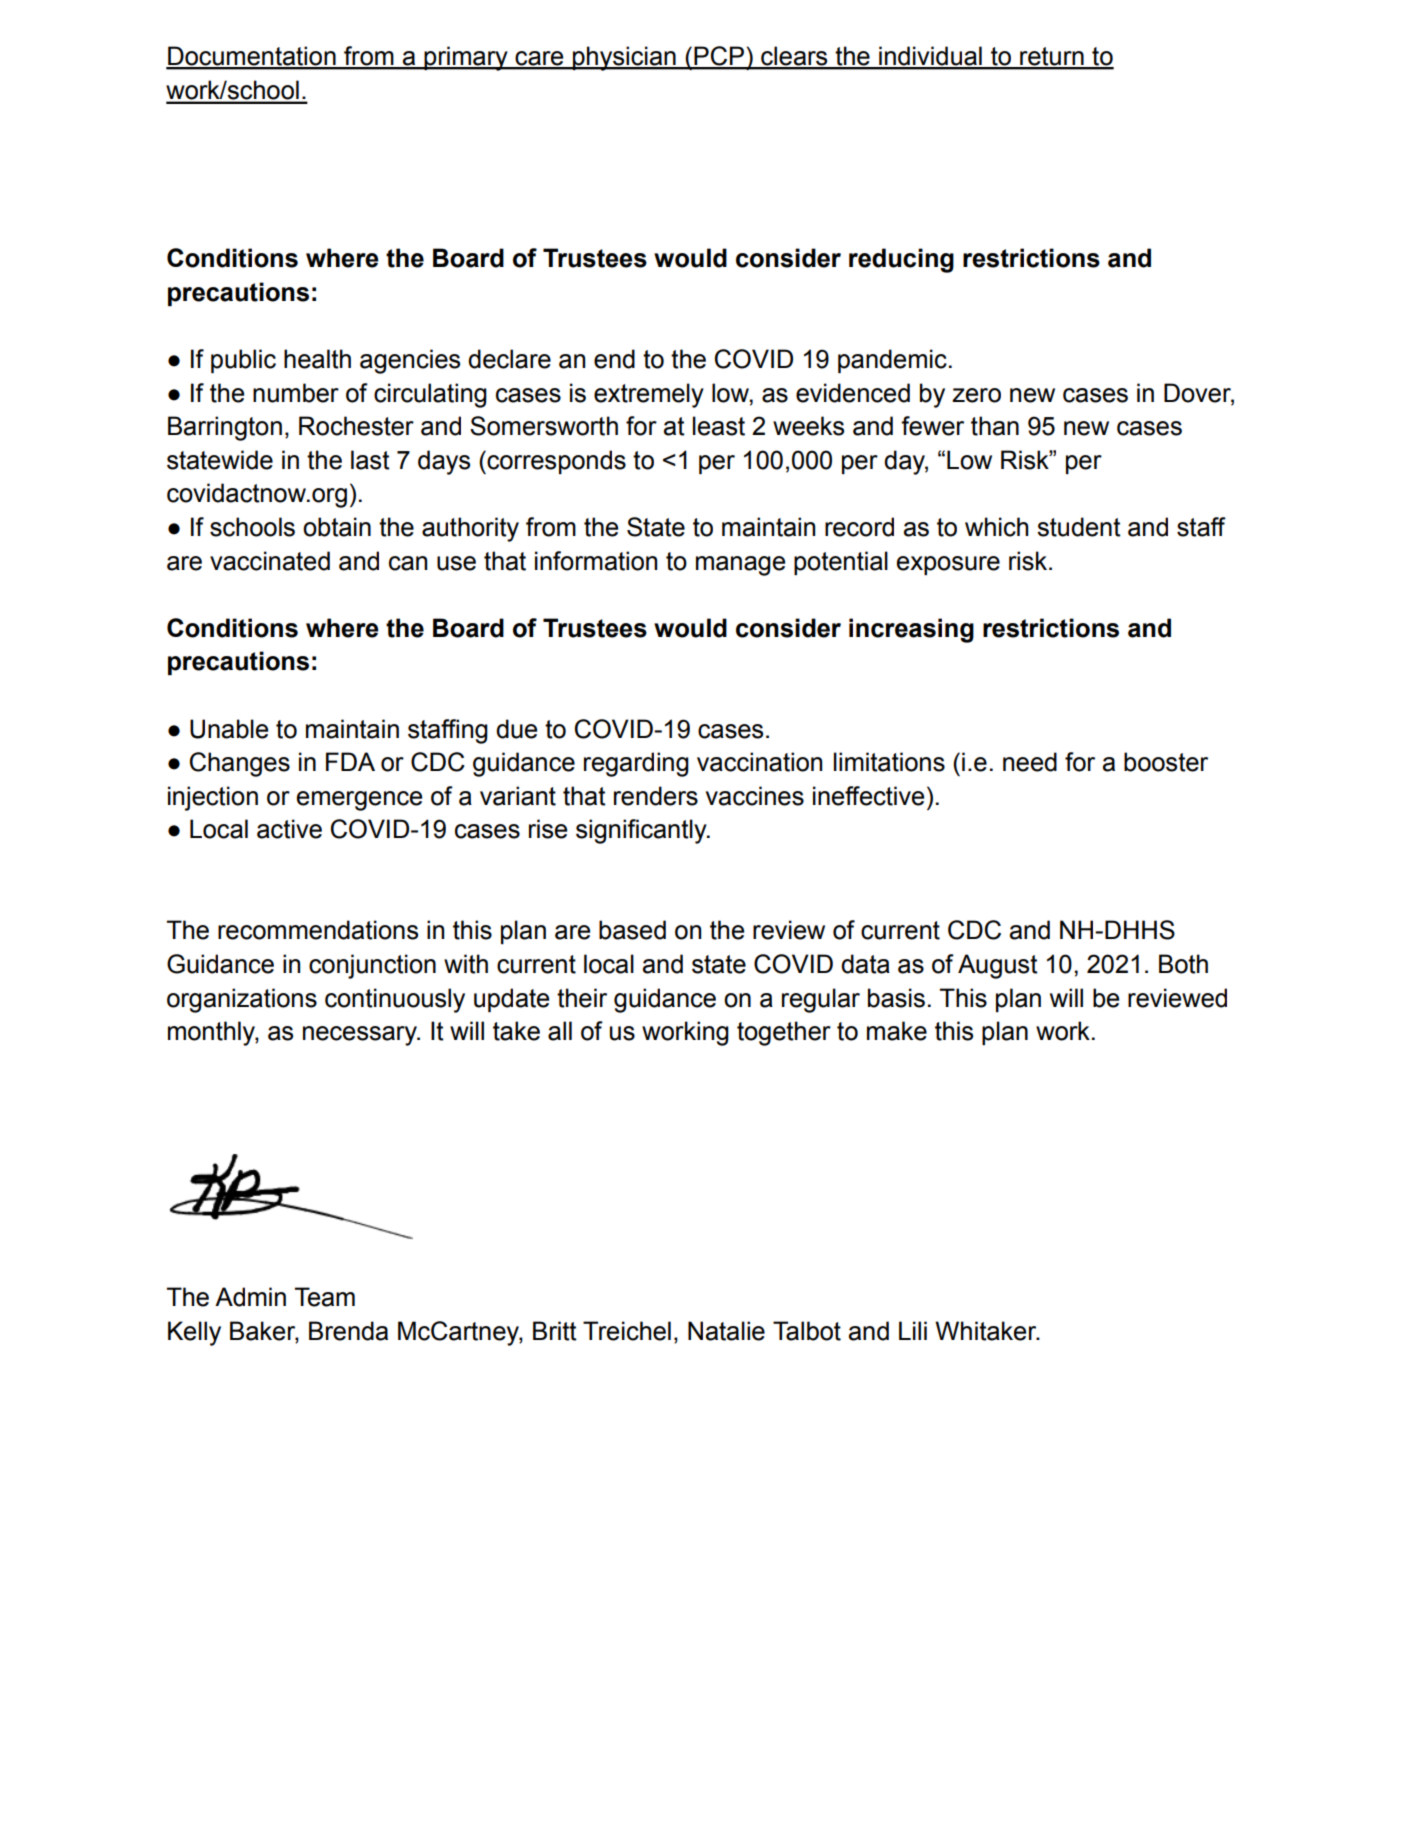  What do you see at coordinates (998, 966) in the image?
I see `August` at bounding box center [998, 966].
